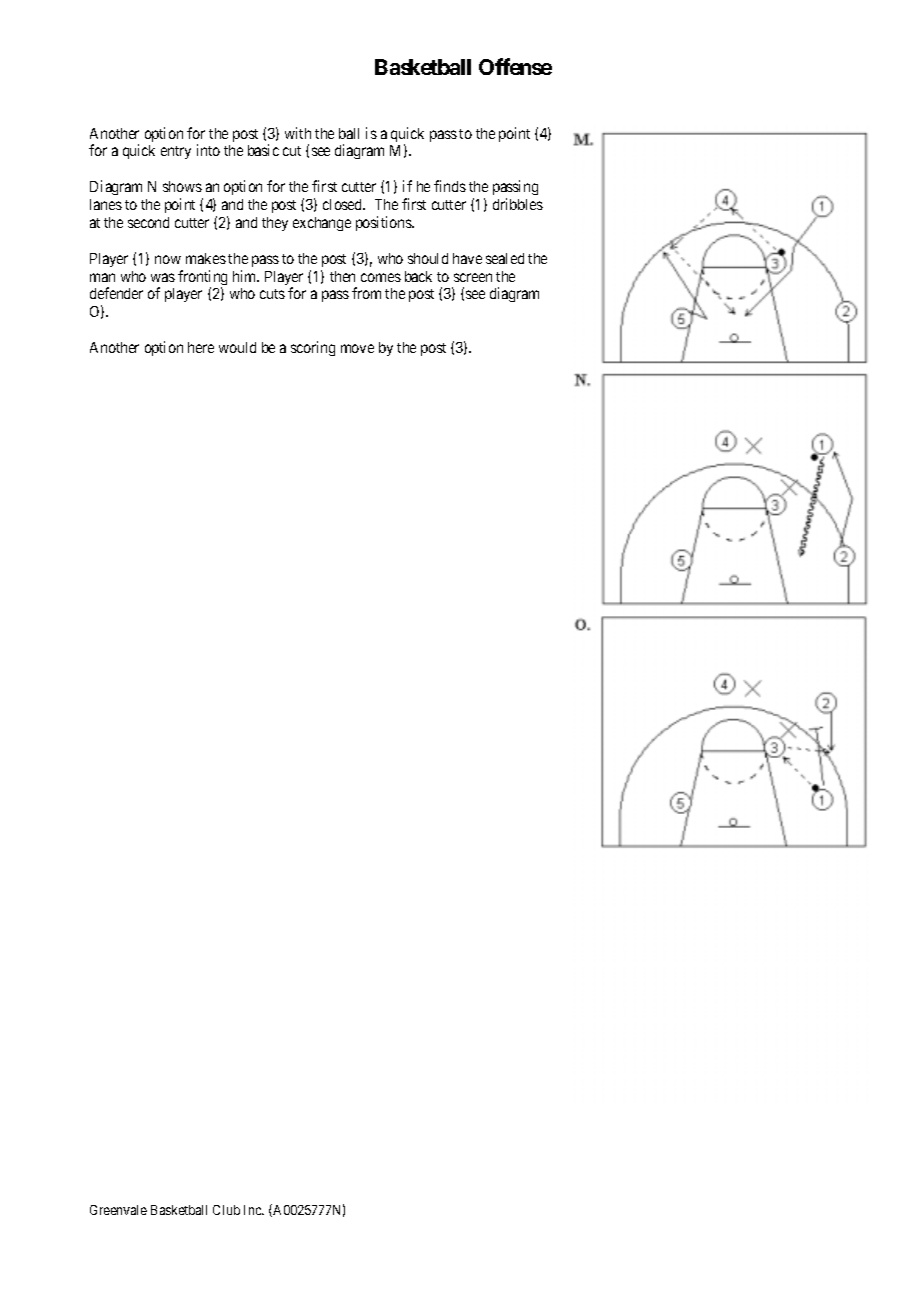 Image resolution: width=924 pixels, height=1308 pixels. Describe the element at coordinates (182, 186) in the screenshot. I see `shows` at that location.
